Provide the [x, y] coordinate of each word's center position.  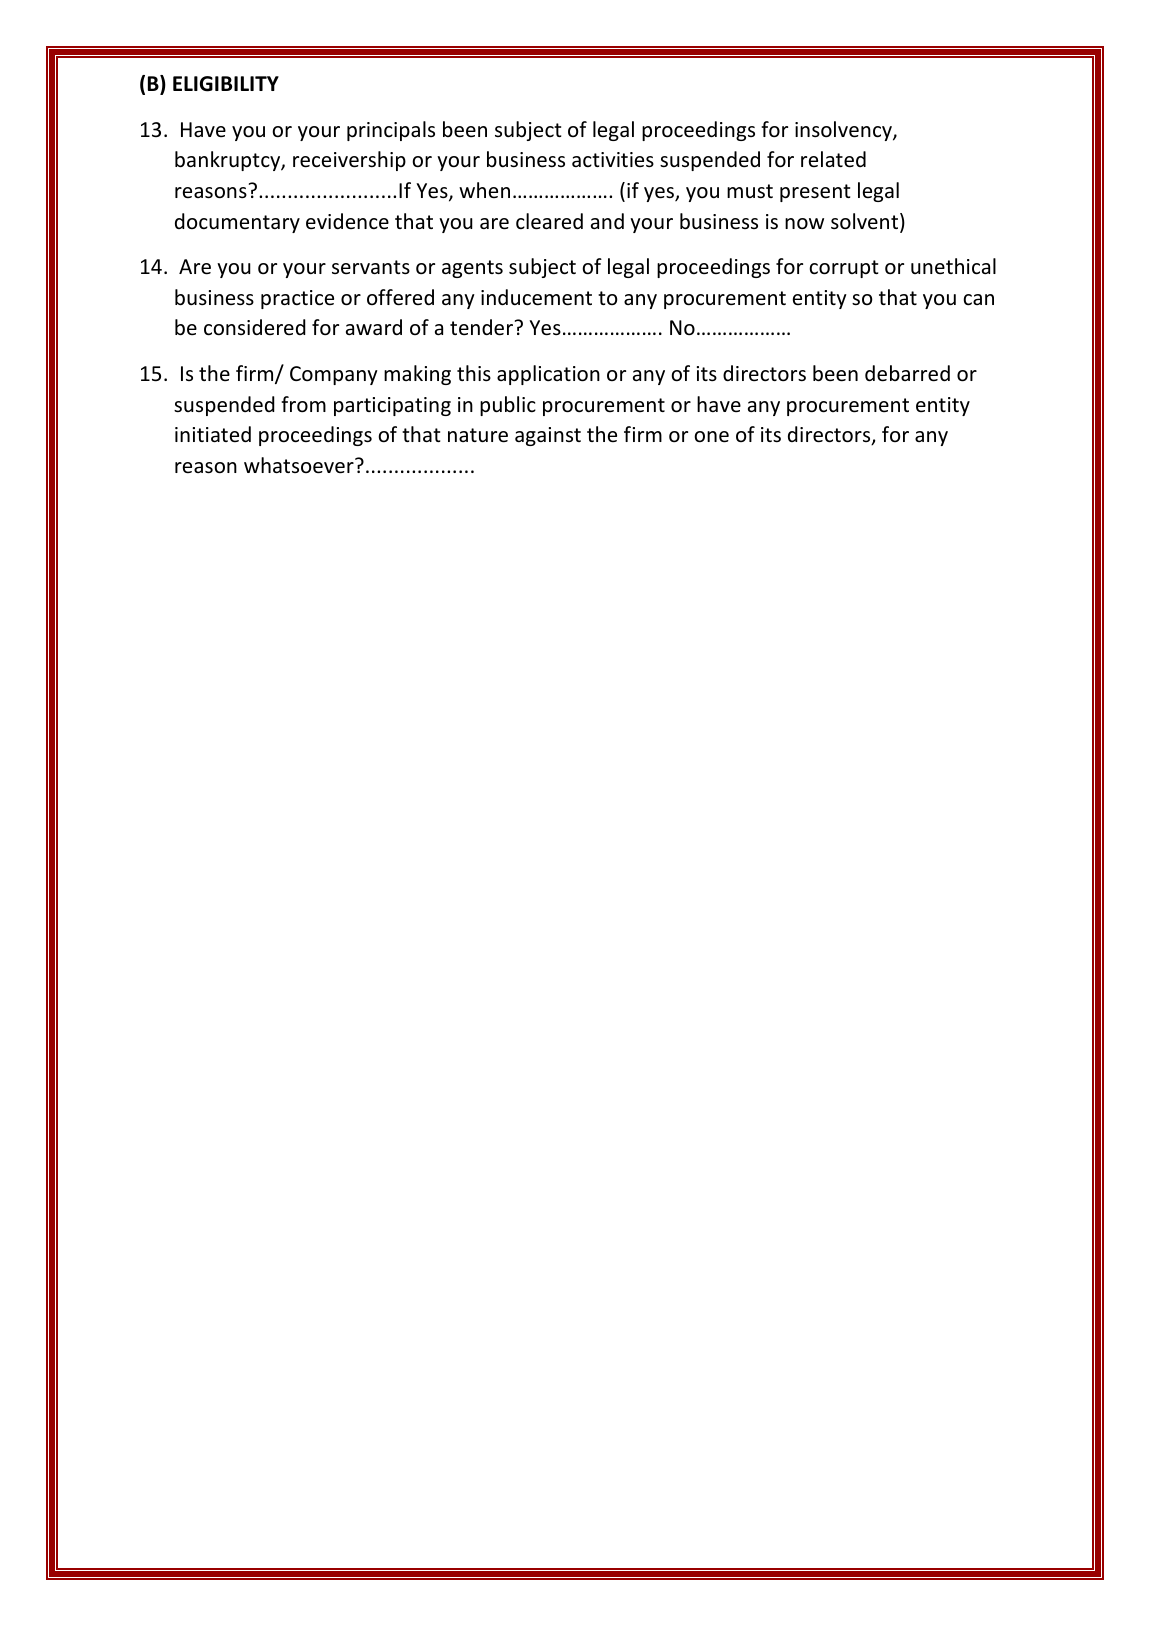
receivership [349, 161]
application [548, 375]
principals [391, 131]
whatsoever [300, 465]
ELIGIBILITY [226, 84]
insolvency [844, 131]
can [978, 300]
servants [371, 267]
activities [613, 159]
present [815, 193]
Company [334, 375]
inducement [536, 297]
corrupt [843, 269]
